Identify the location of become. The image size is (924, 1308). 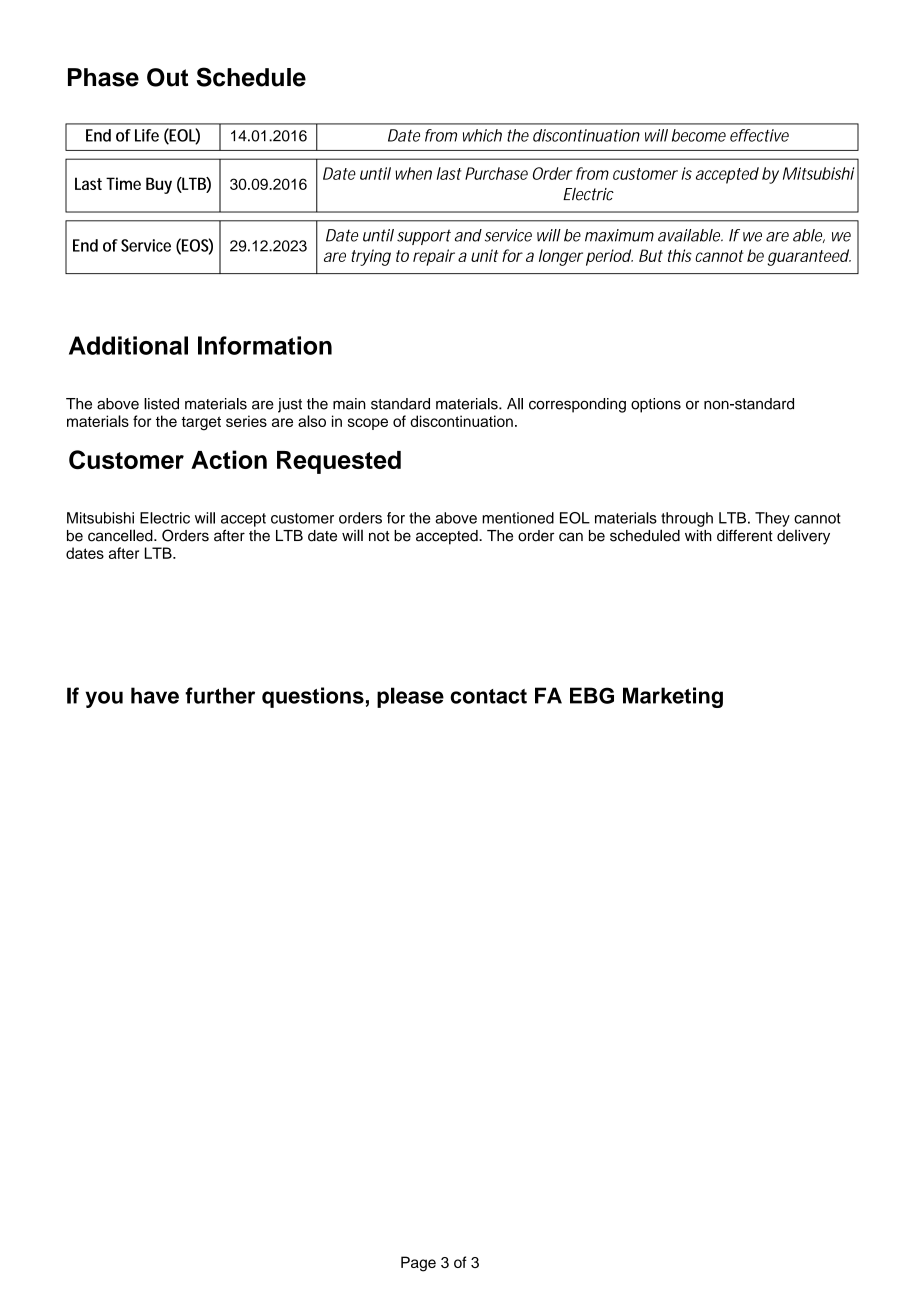
(699, 135).
